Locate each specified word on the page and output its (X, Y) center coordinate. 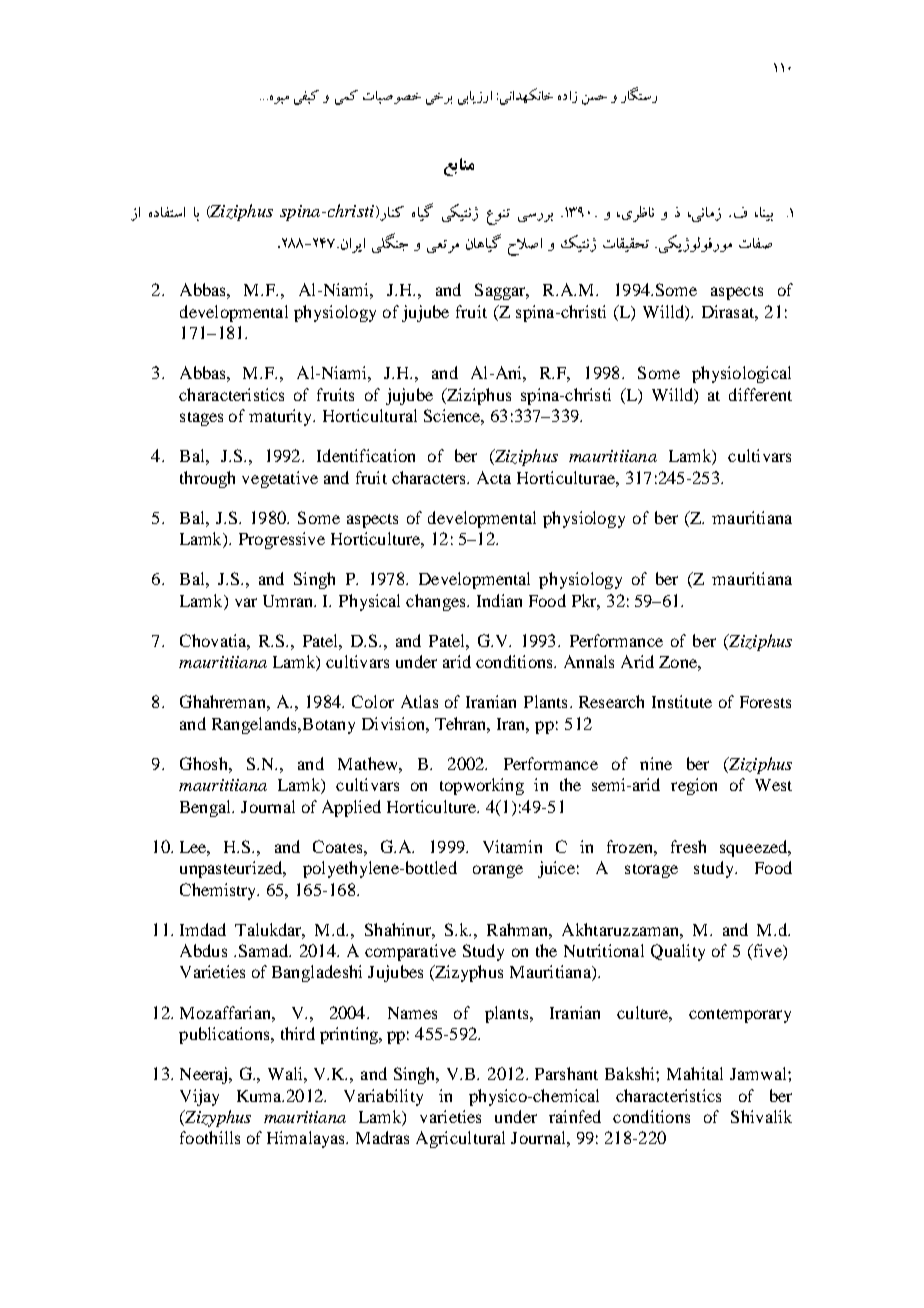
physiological (741, 374)
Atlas (419, 701)
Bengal (207, 808)
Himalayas (307, 1139)
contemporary (740, 1016)
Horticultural (370, 415)
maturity (282, 417)
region (694, 786)
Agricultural (460, 1139)
